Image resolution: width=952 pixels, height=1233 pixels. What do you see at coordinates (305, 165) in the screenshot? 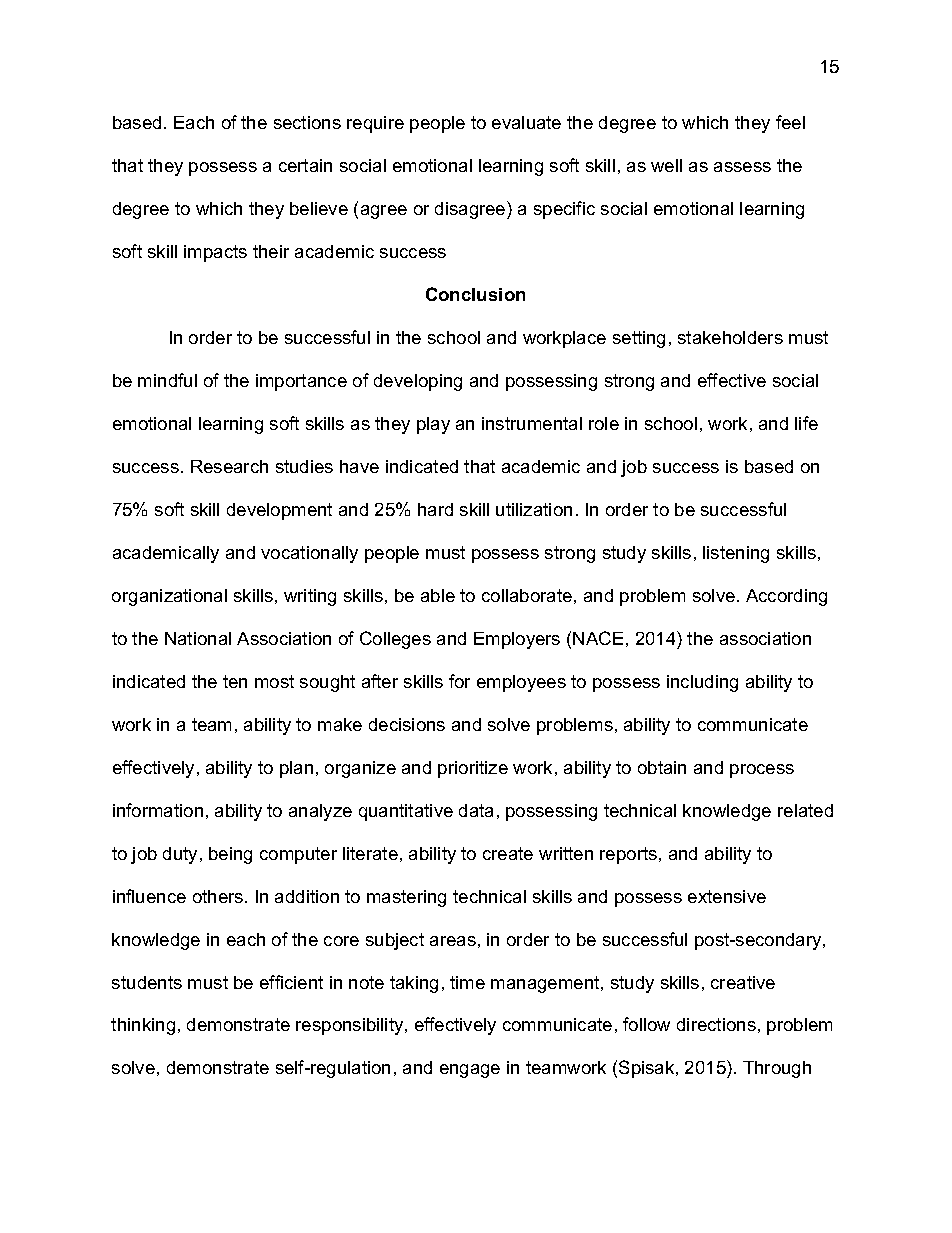
I see `certain` at bounding box center [305, 165].
